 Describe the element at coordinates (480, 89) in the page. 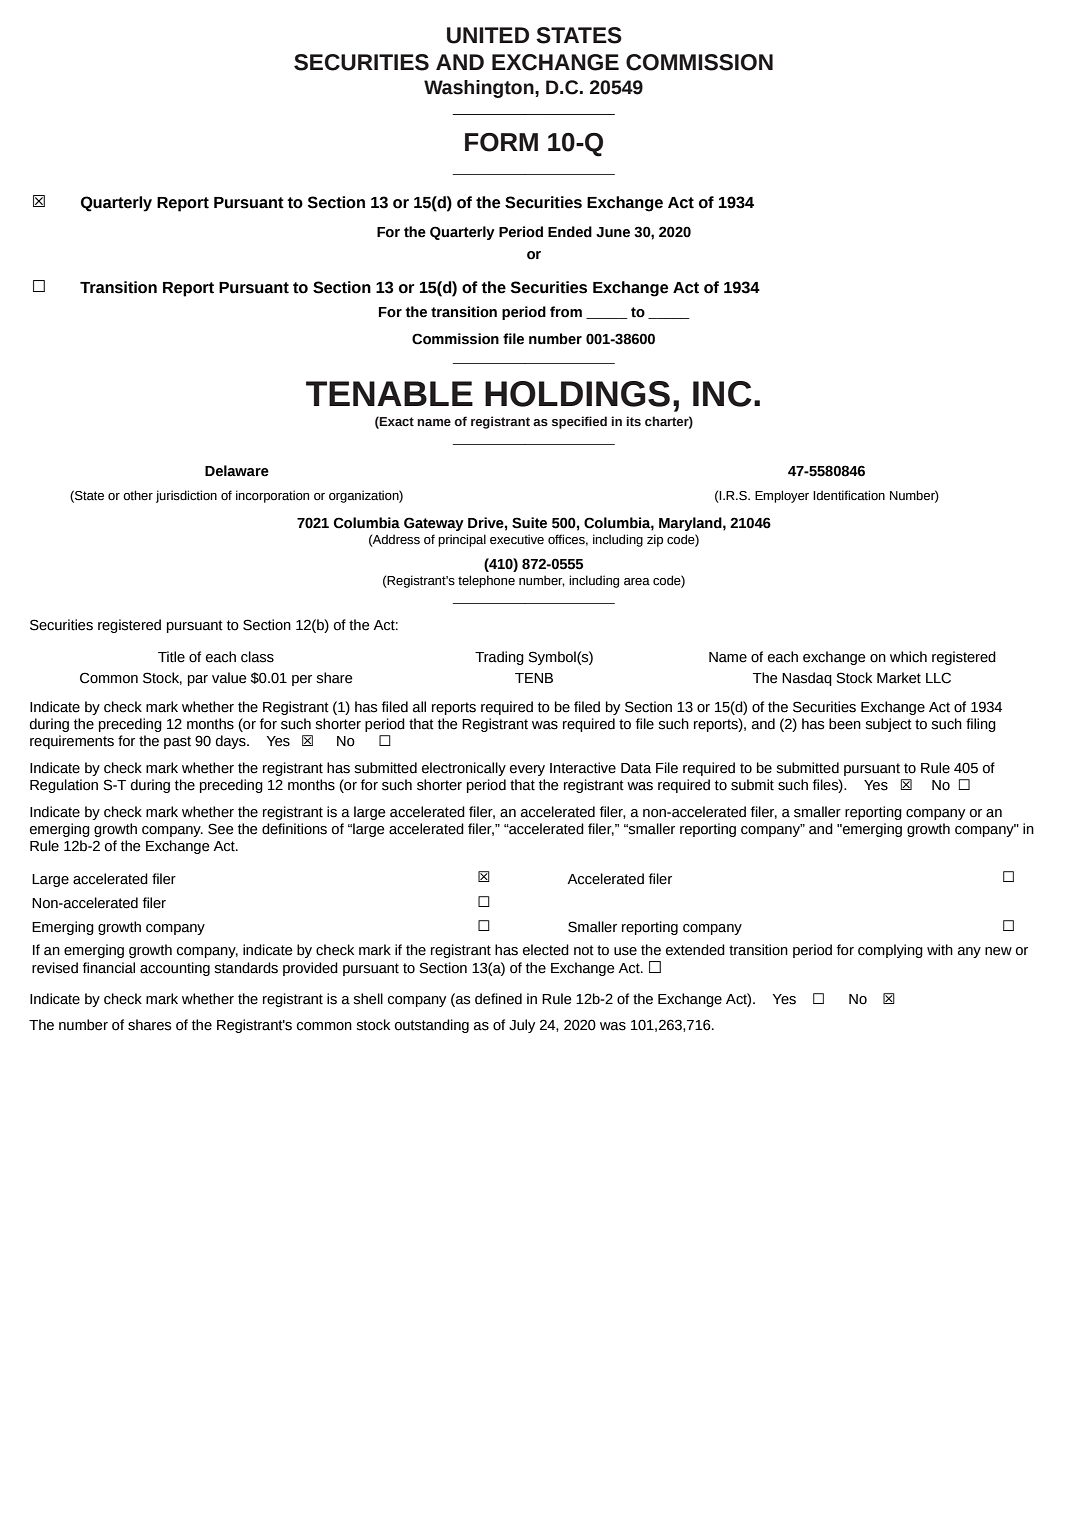

I see `Washington` at that location.
